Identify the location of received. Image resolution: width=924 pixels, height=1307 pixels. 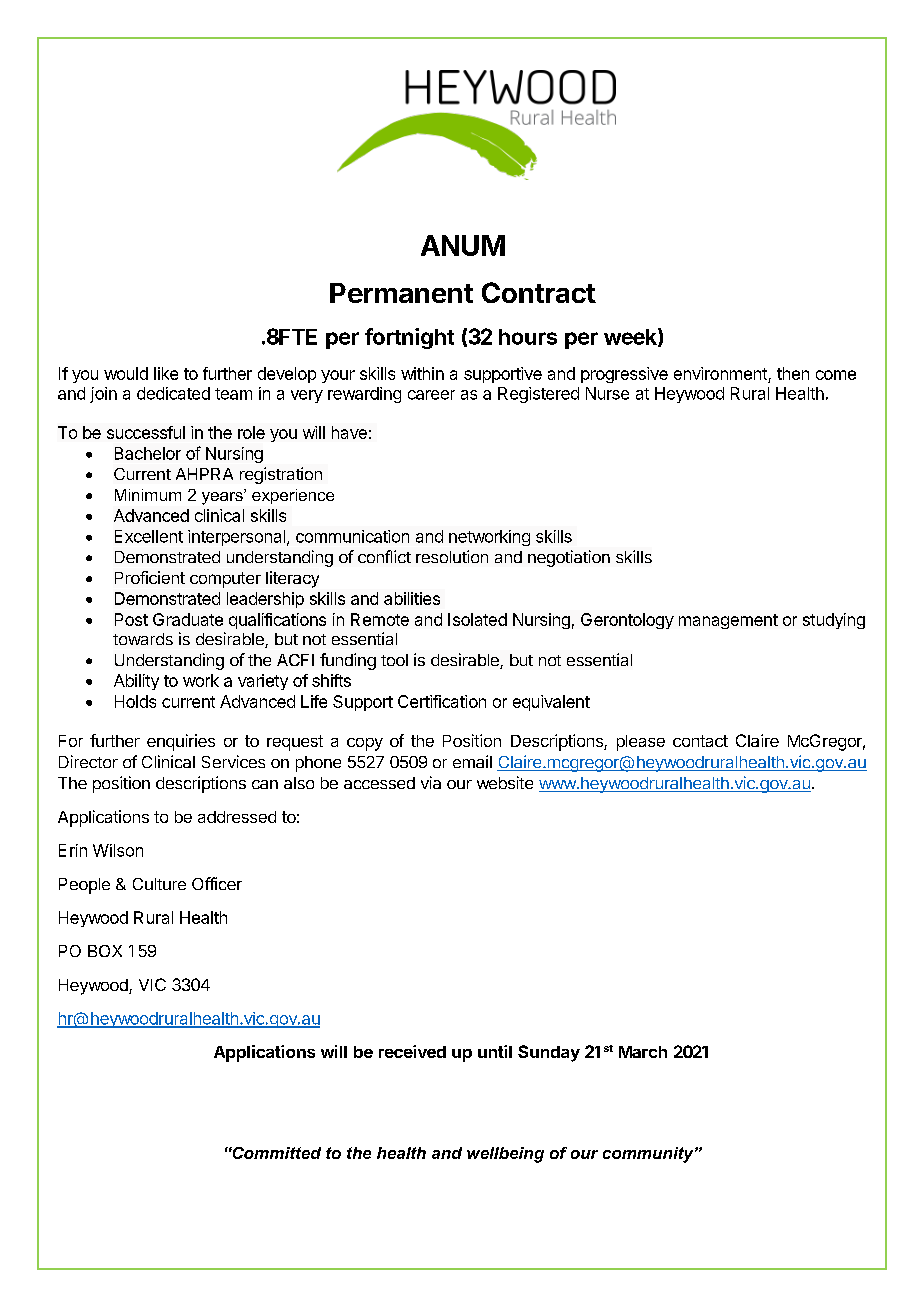
(412, 1051).
